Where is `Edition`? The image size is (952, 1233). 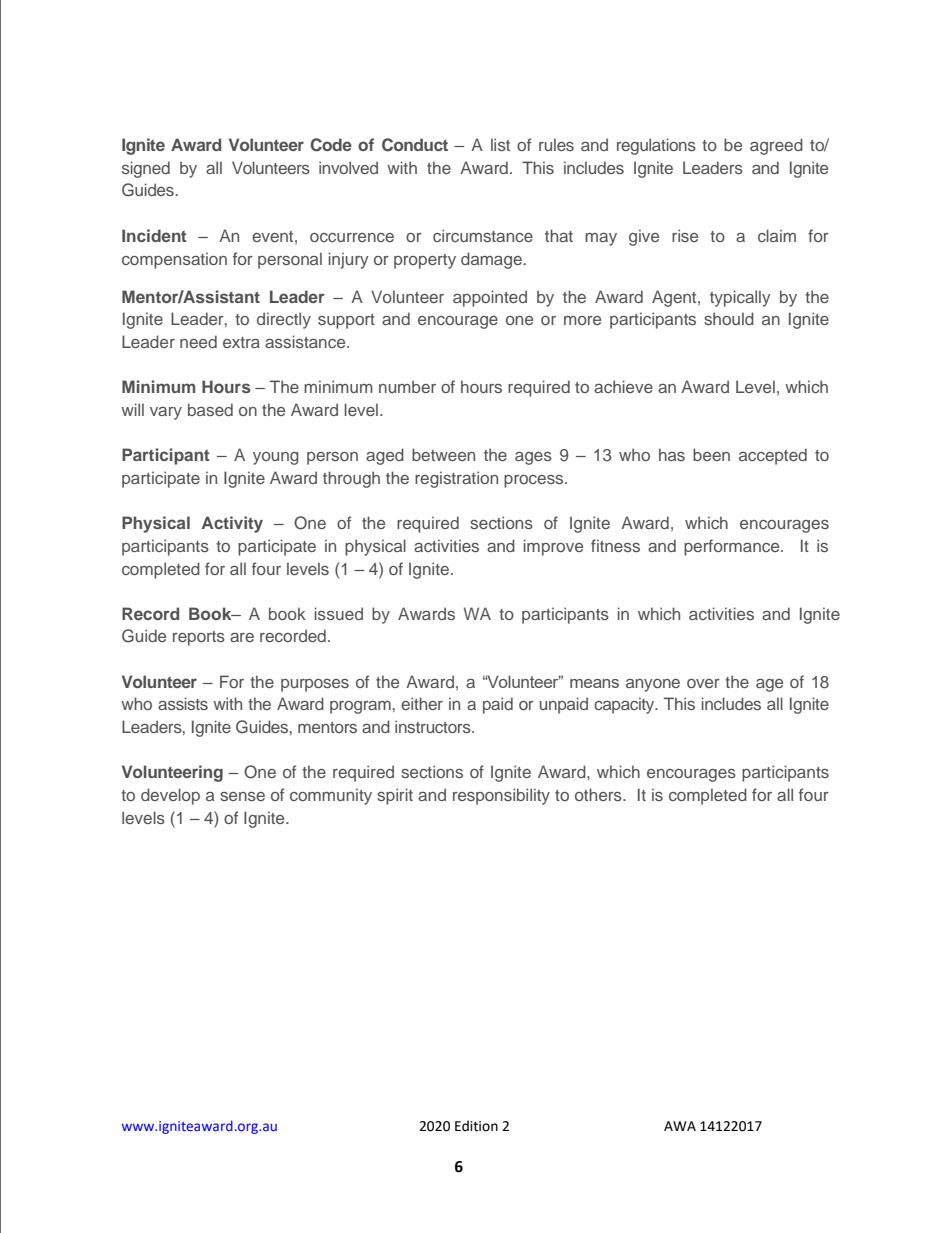 Edition is located at coordinates (476, 1126).
